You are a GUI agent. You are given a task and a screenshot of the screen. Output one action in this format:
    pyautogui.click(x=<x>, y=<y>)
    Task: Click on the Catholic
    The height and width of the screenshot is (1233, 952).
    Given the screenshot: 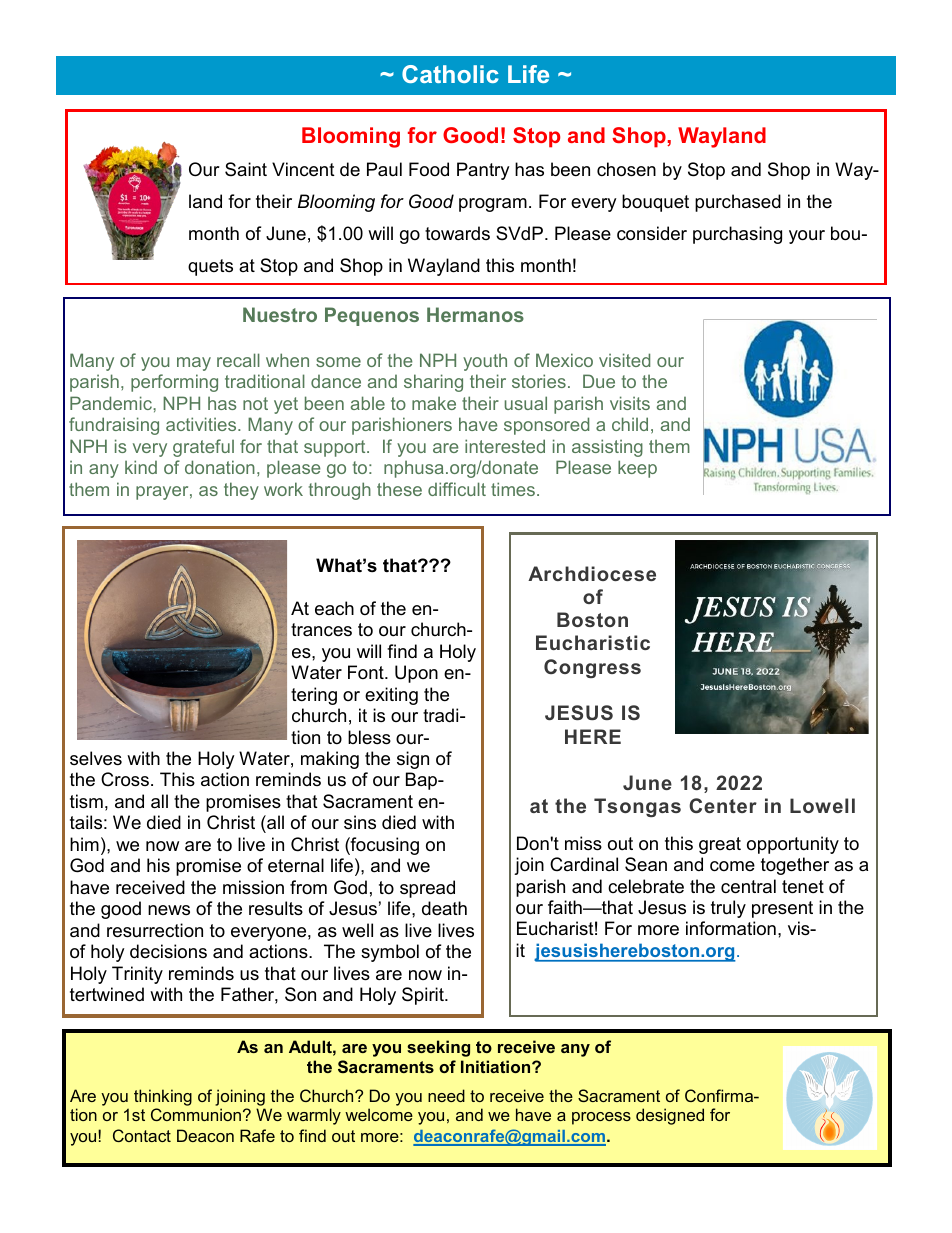 What is the action you would take?
    pyautogui.click(x=450, y=74)
